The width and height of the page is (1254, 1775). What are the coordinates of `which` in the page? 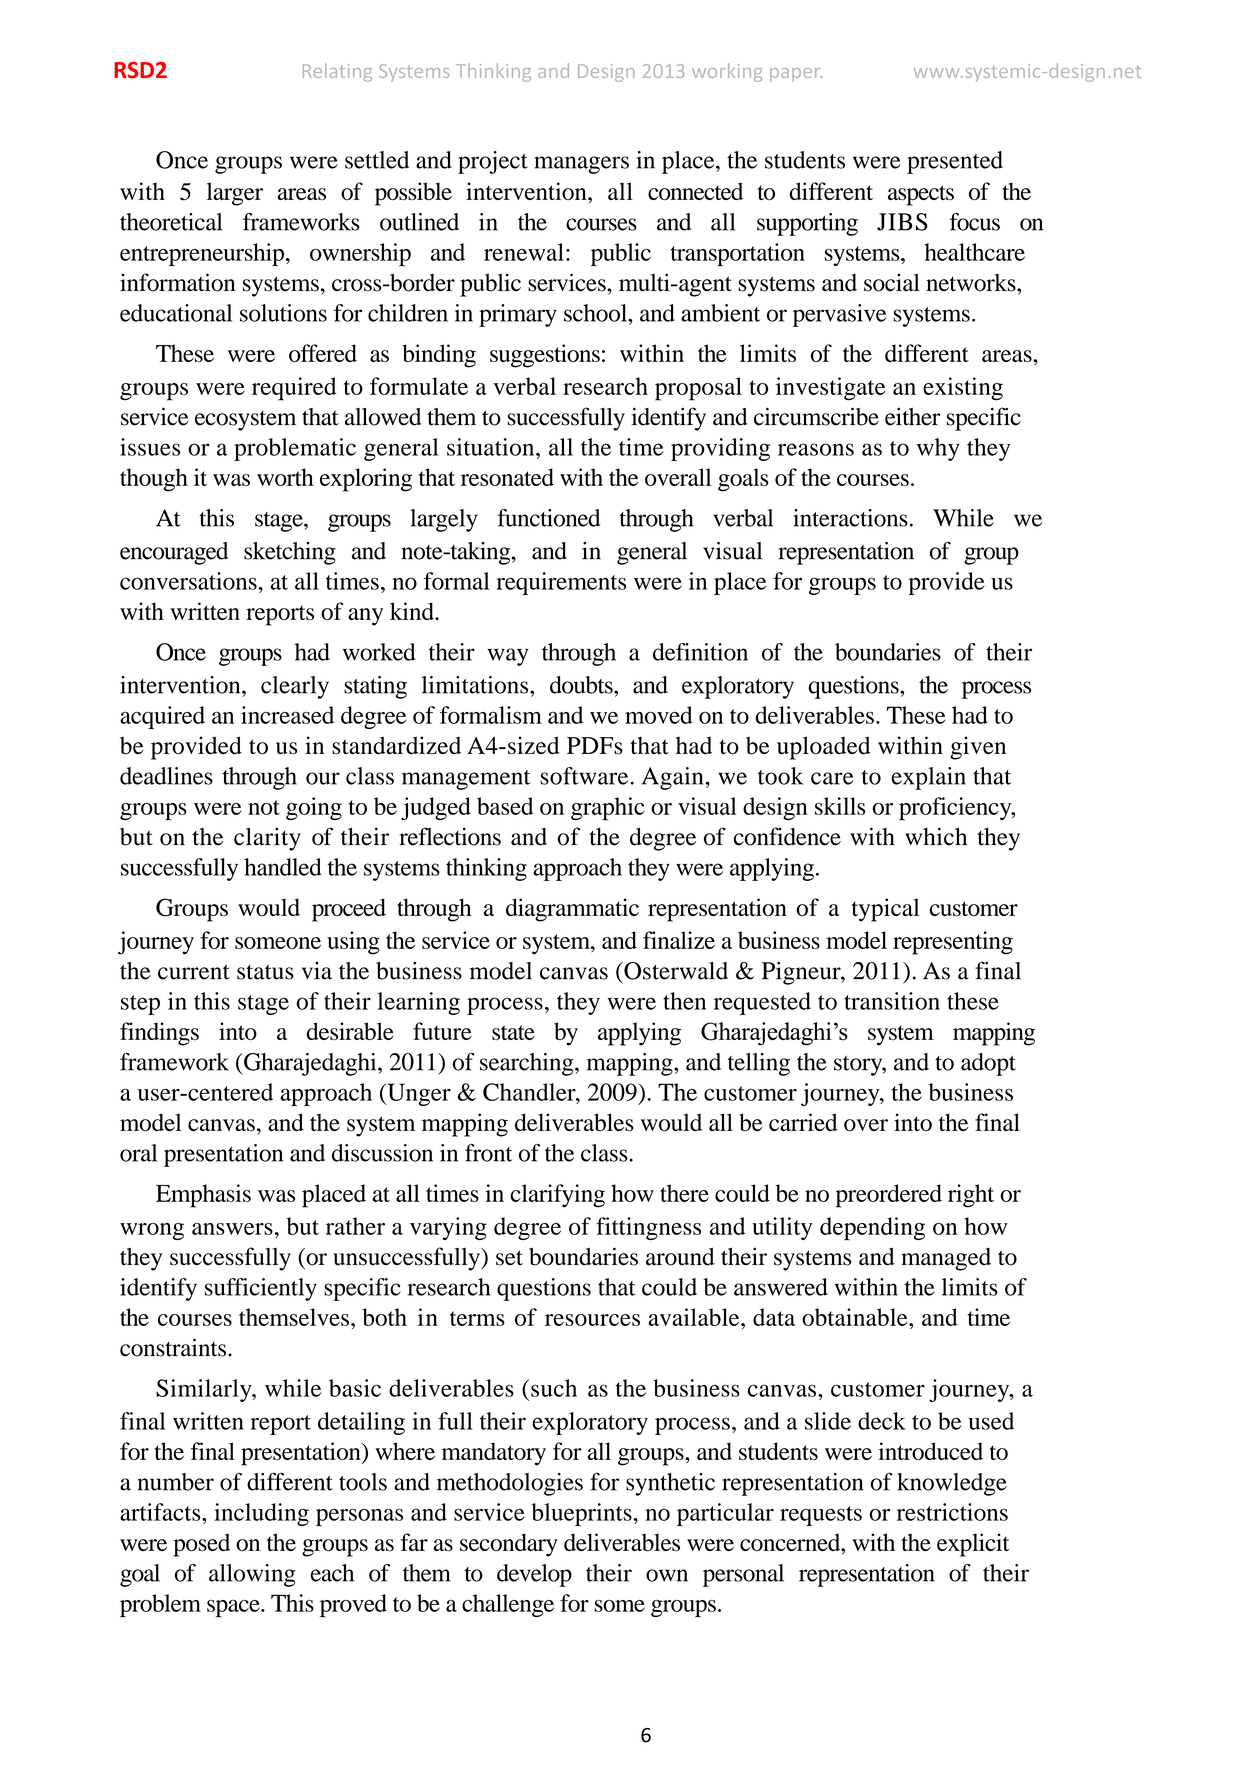 It's located at (936, 836).
